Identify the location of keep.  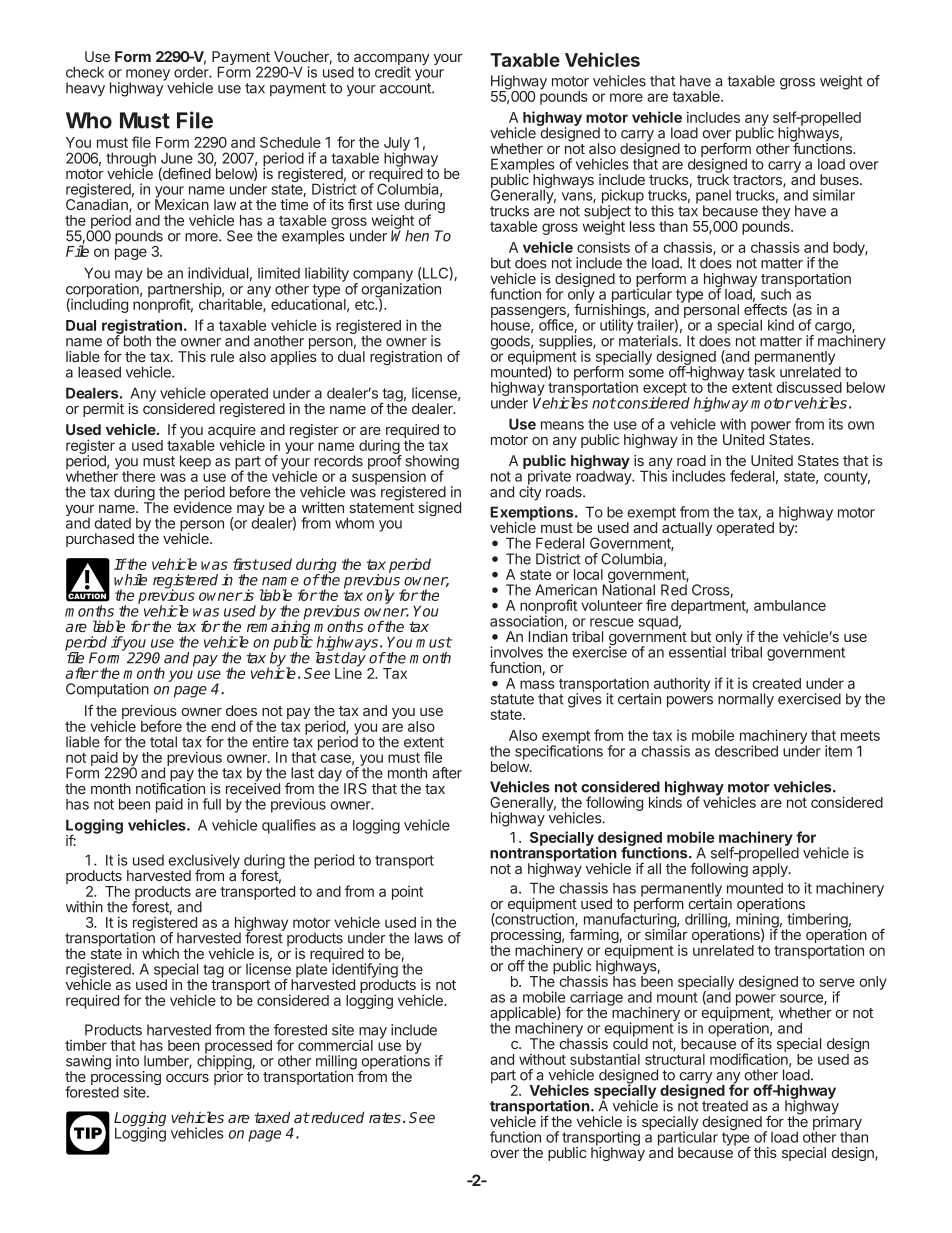
(195, 462).
